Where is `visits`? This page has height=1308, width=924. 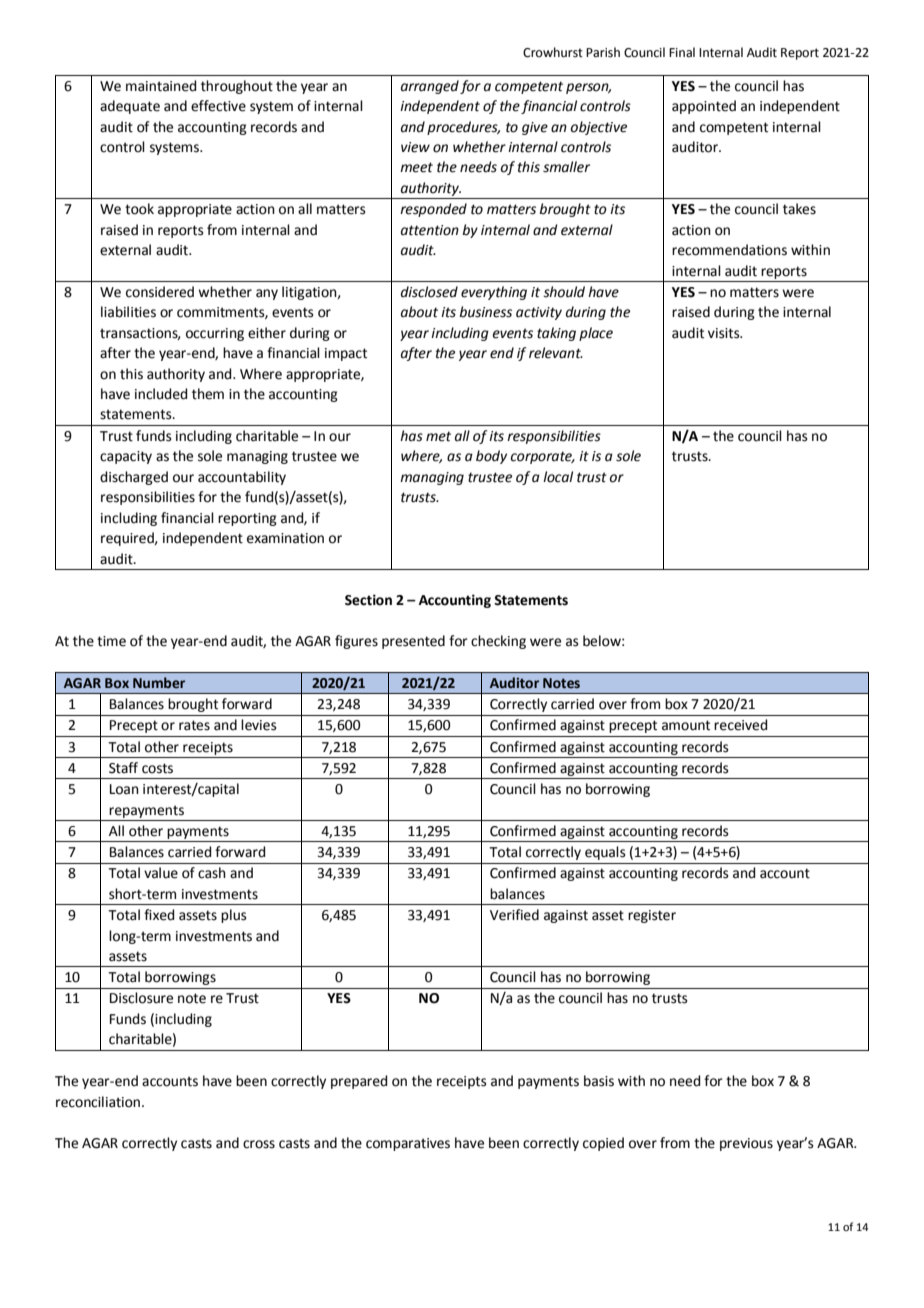 visits is located at coordinates (725, 333).
